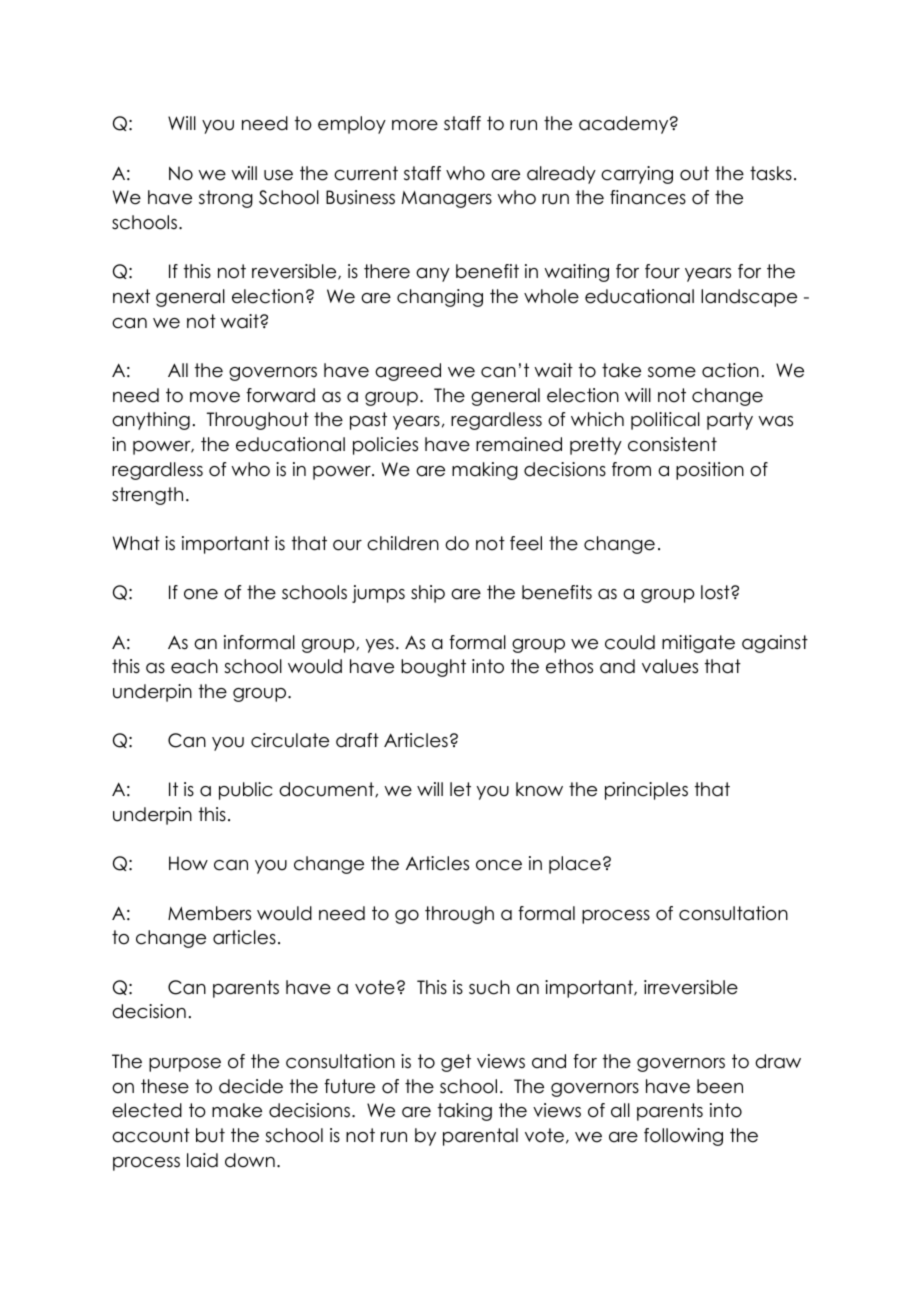 The width and height of the screenshot is (924, 1308). I want to click on place, so click(575, 865).
